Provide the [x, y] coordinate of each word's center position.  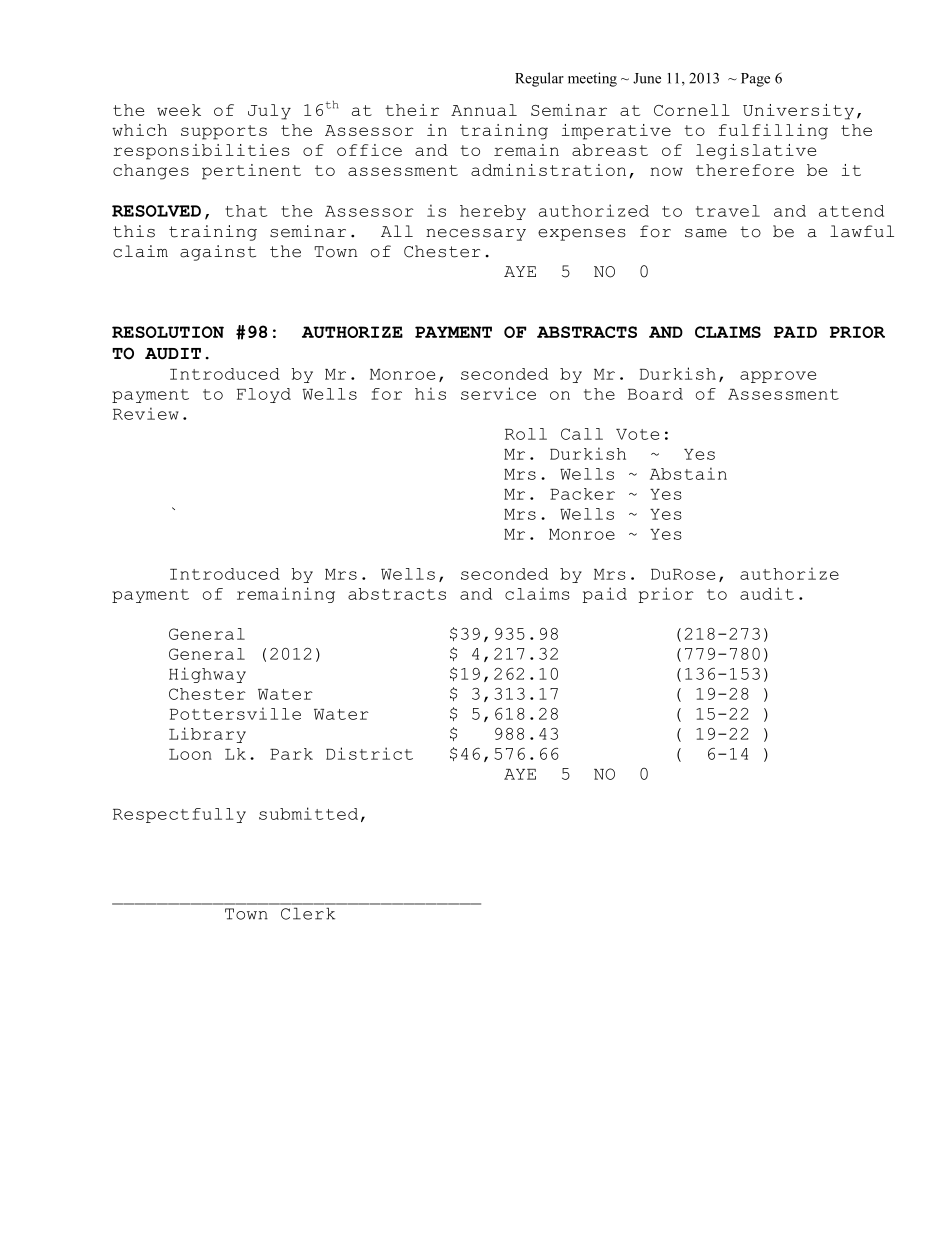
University [798, 112]
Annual [484, 110]
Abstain [688, 473]
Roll [526, 434]
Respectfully [179, 815]
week [179, 110]
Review [146, 413]
